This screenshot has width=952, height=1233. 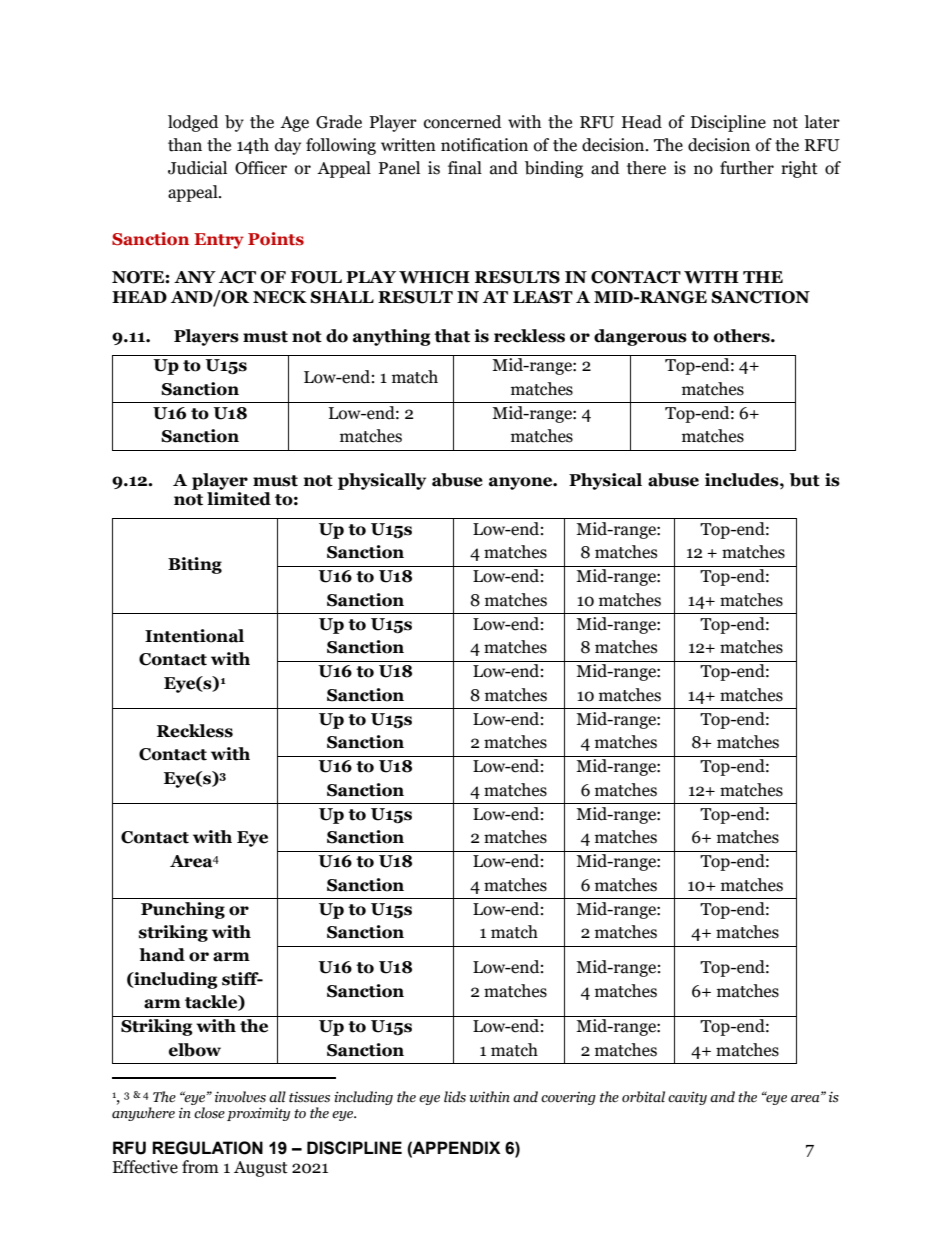 What do you see at coordinates (747, 168) in the screenshot?
I see `further` at bounding box center [747, 168].
